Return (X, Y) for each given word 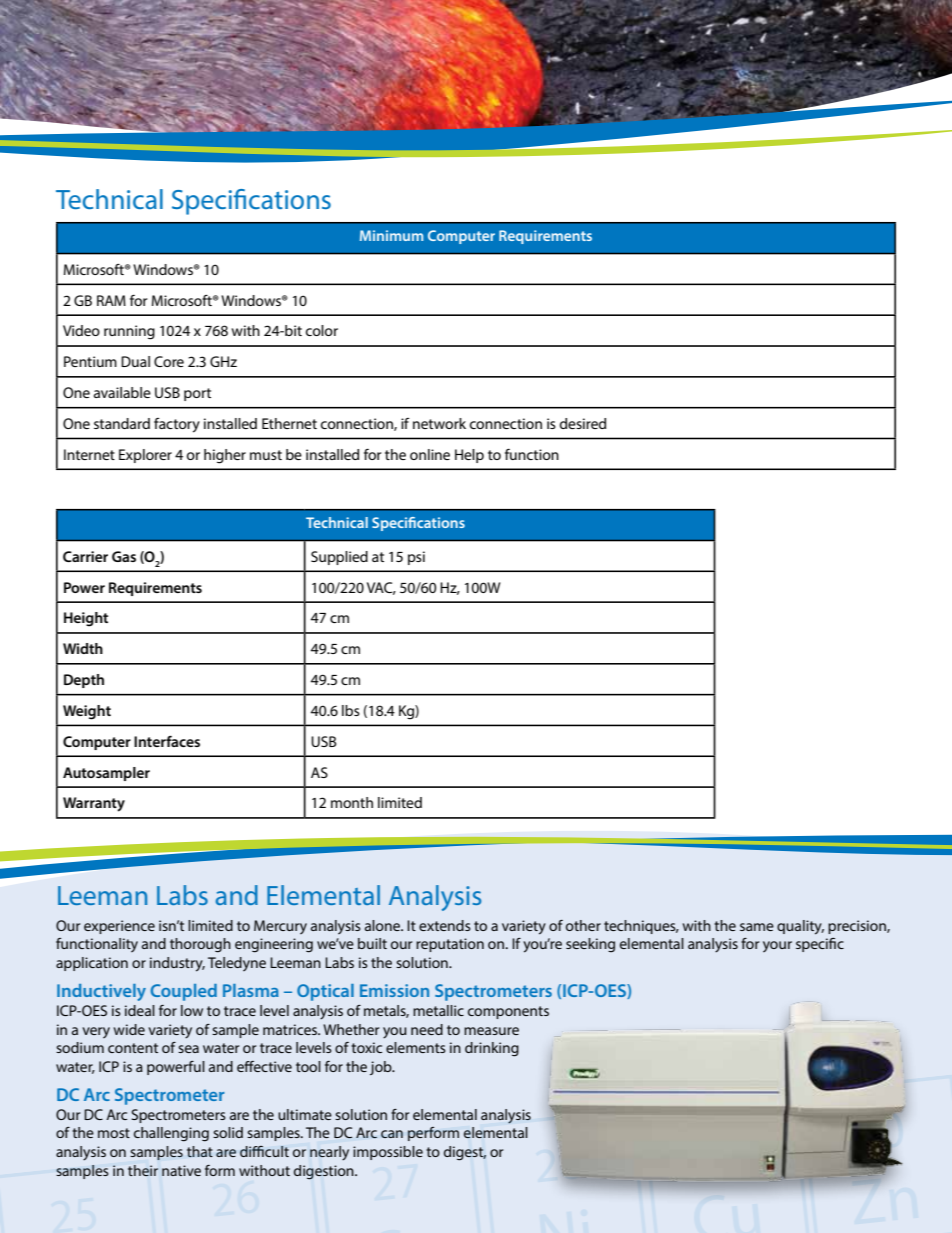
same (757, 927)
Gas (124, 556)
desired (583, 423)
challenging (171, 1134)
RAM (111, 300)
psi (416, 558)
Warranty (94, 804)
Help (469, 456)
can (392, 1134)
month (352, 802)
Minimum (391, 235)
